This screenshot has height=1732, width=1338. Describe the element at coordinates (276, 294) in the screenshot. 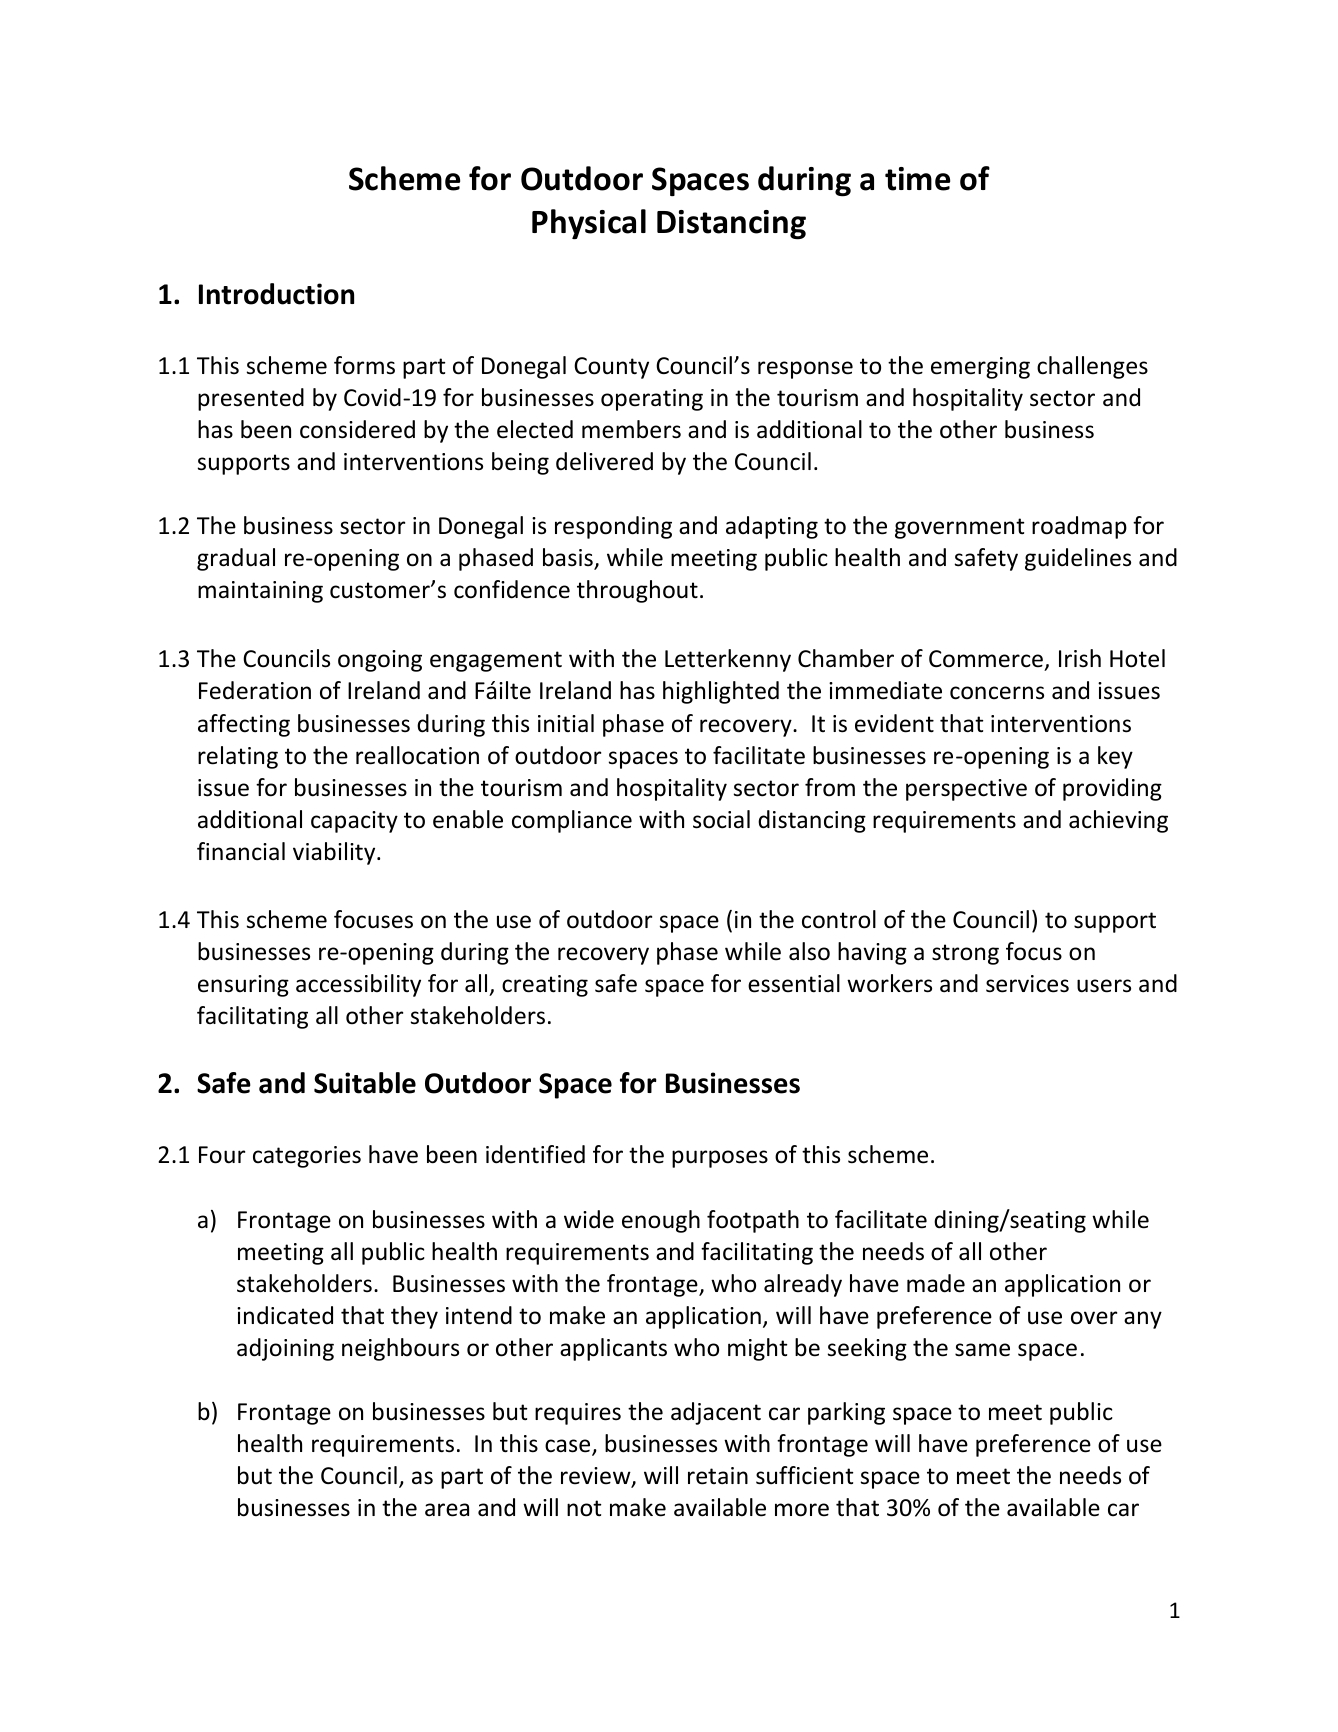

I see `Introduction` at that location.
